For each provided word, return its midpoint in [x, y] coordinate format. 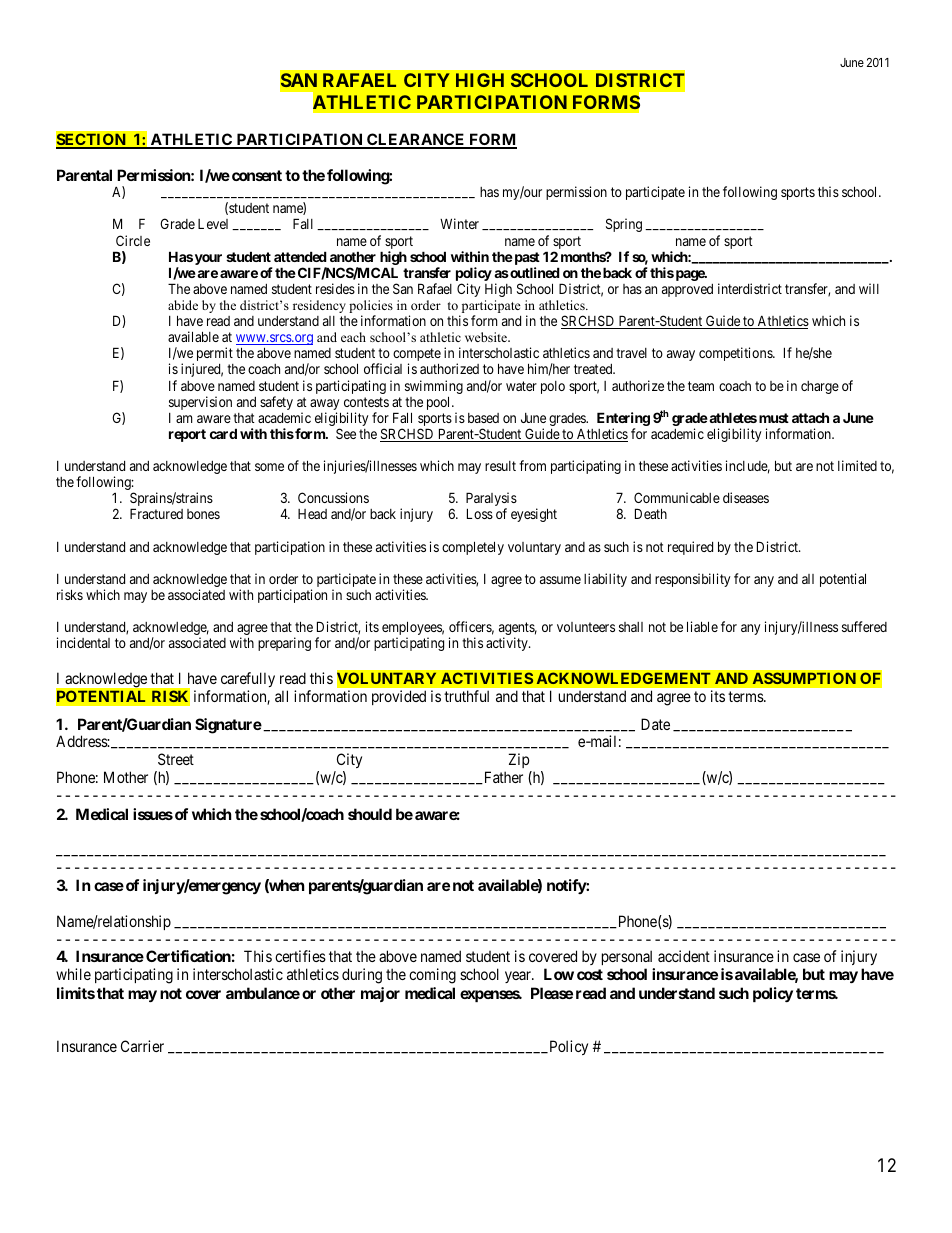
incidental [83, 642]
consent [257, 175]
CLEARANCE [416, 140]
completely [473, 548]
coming [432, 976]
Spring [624, 225]
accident [684, 956]
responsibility [692, 580]
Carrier [142, 1046]
